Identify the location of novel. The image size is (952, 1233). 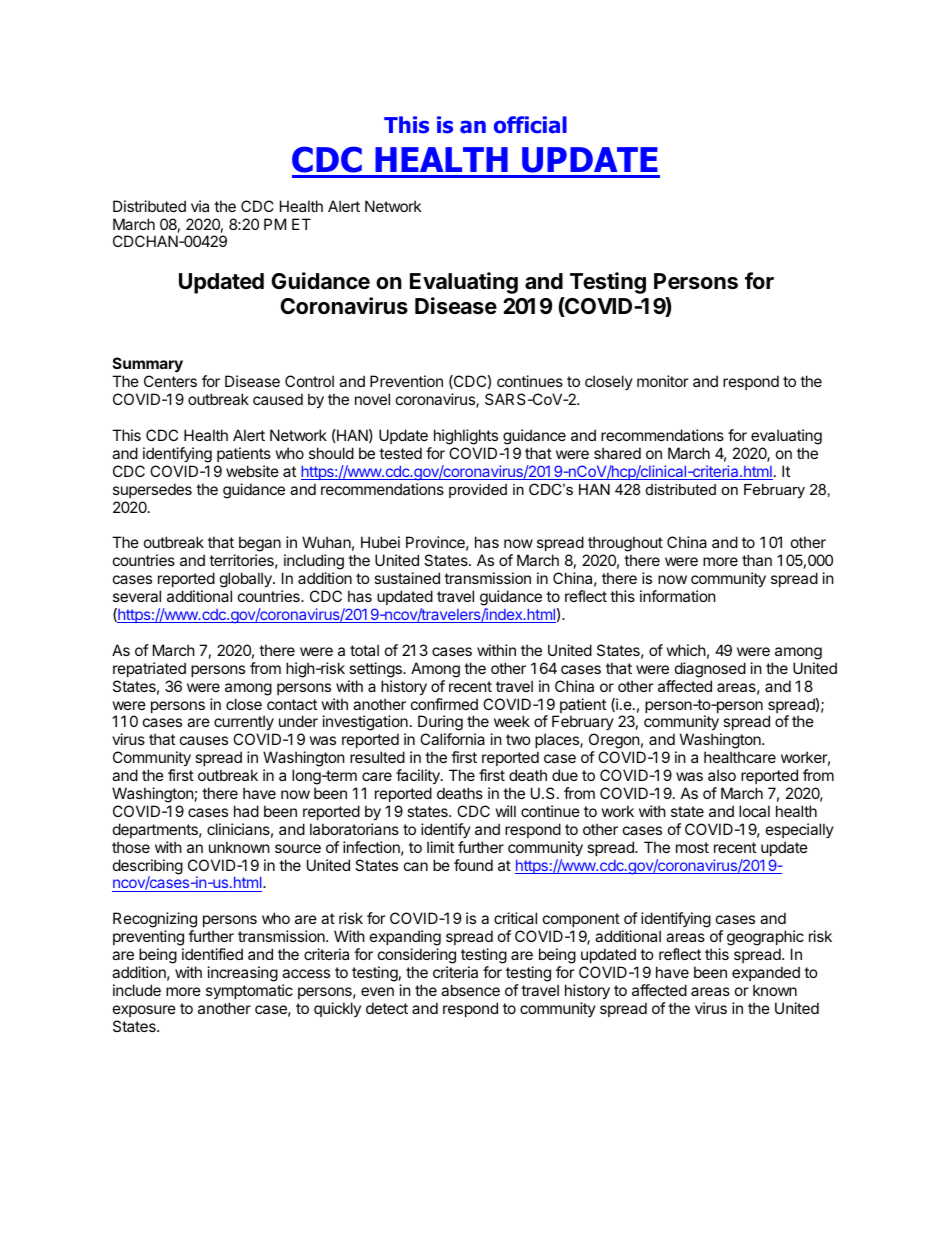
(372, 399).
